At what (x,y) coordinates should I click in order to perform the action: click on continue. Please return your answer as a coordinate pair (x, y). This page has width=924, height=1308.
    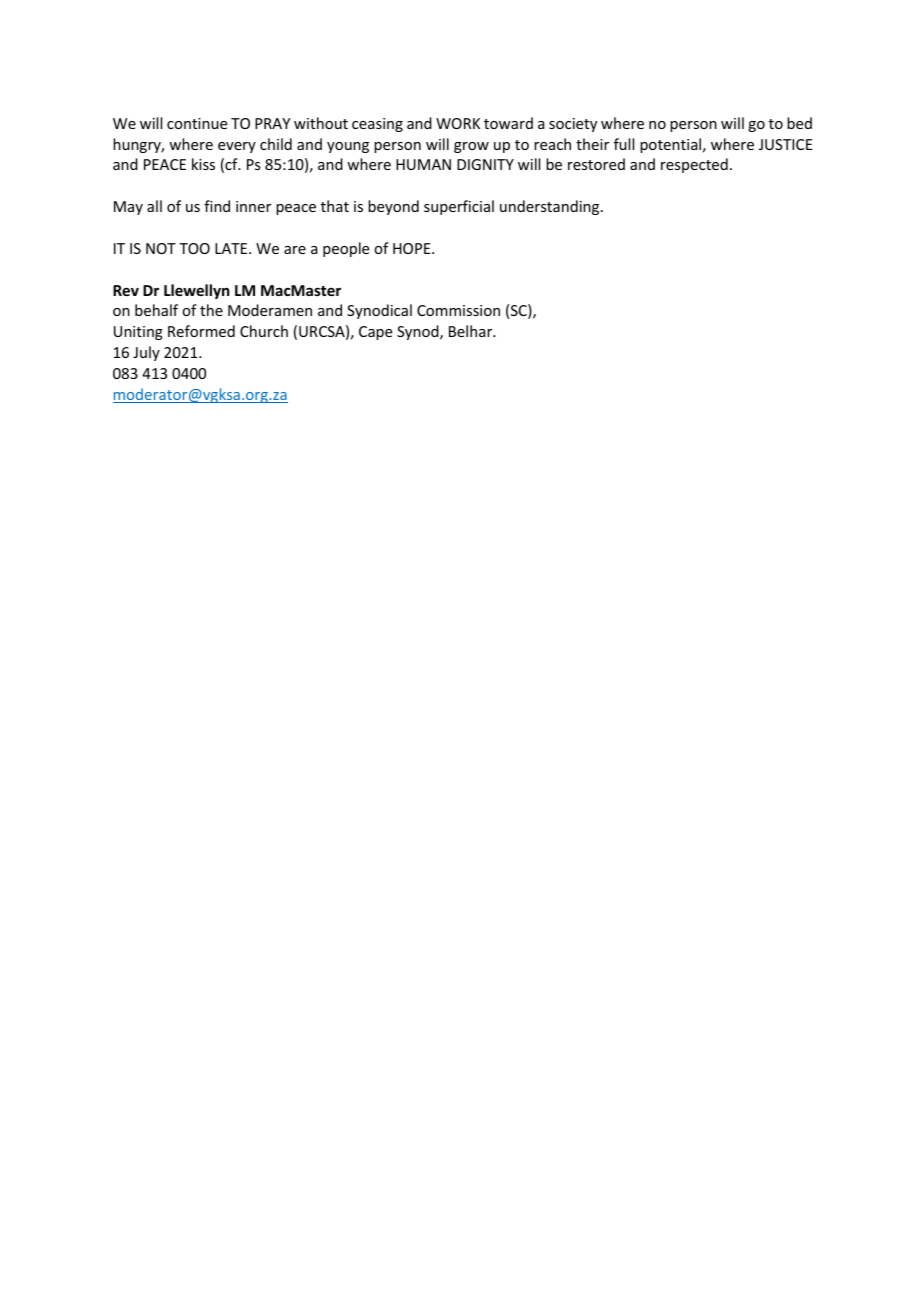
    Looking at the image, I should click on (197, 123).
